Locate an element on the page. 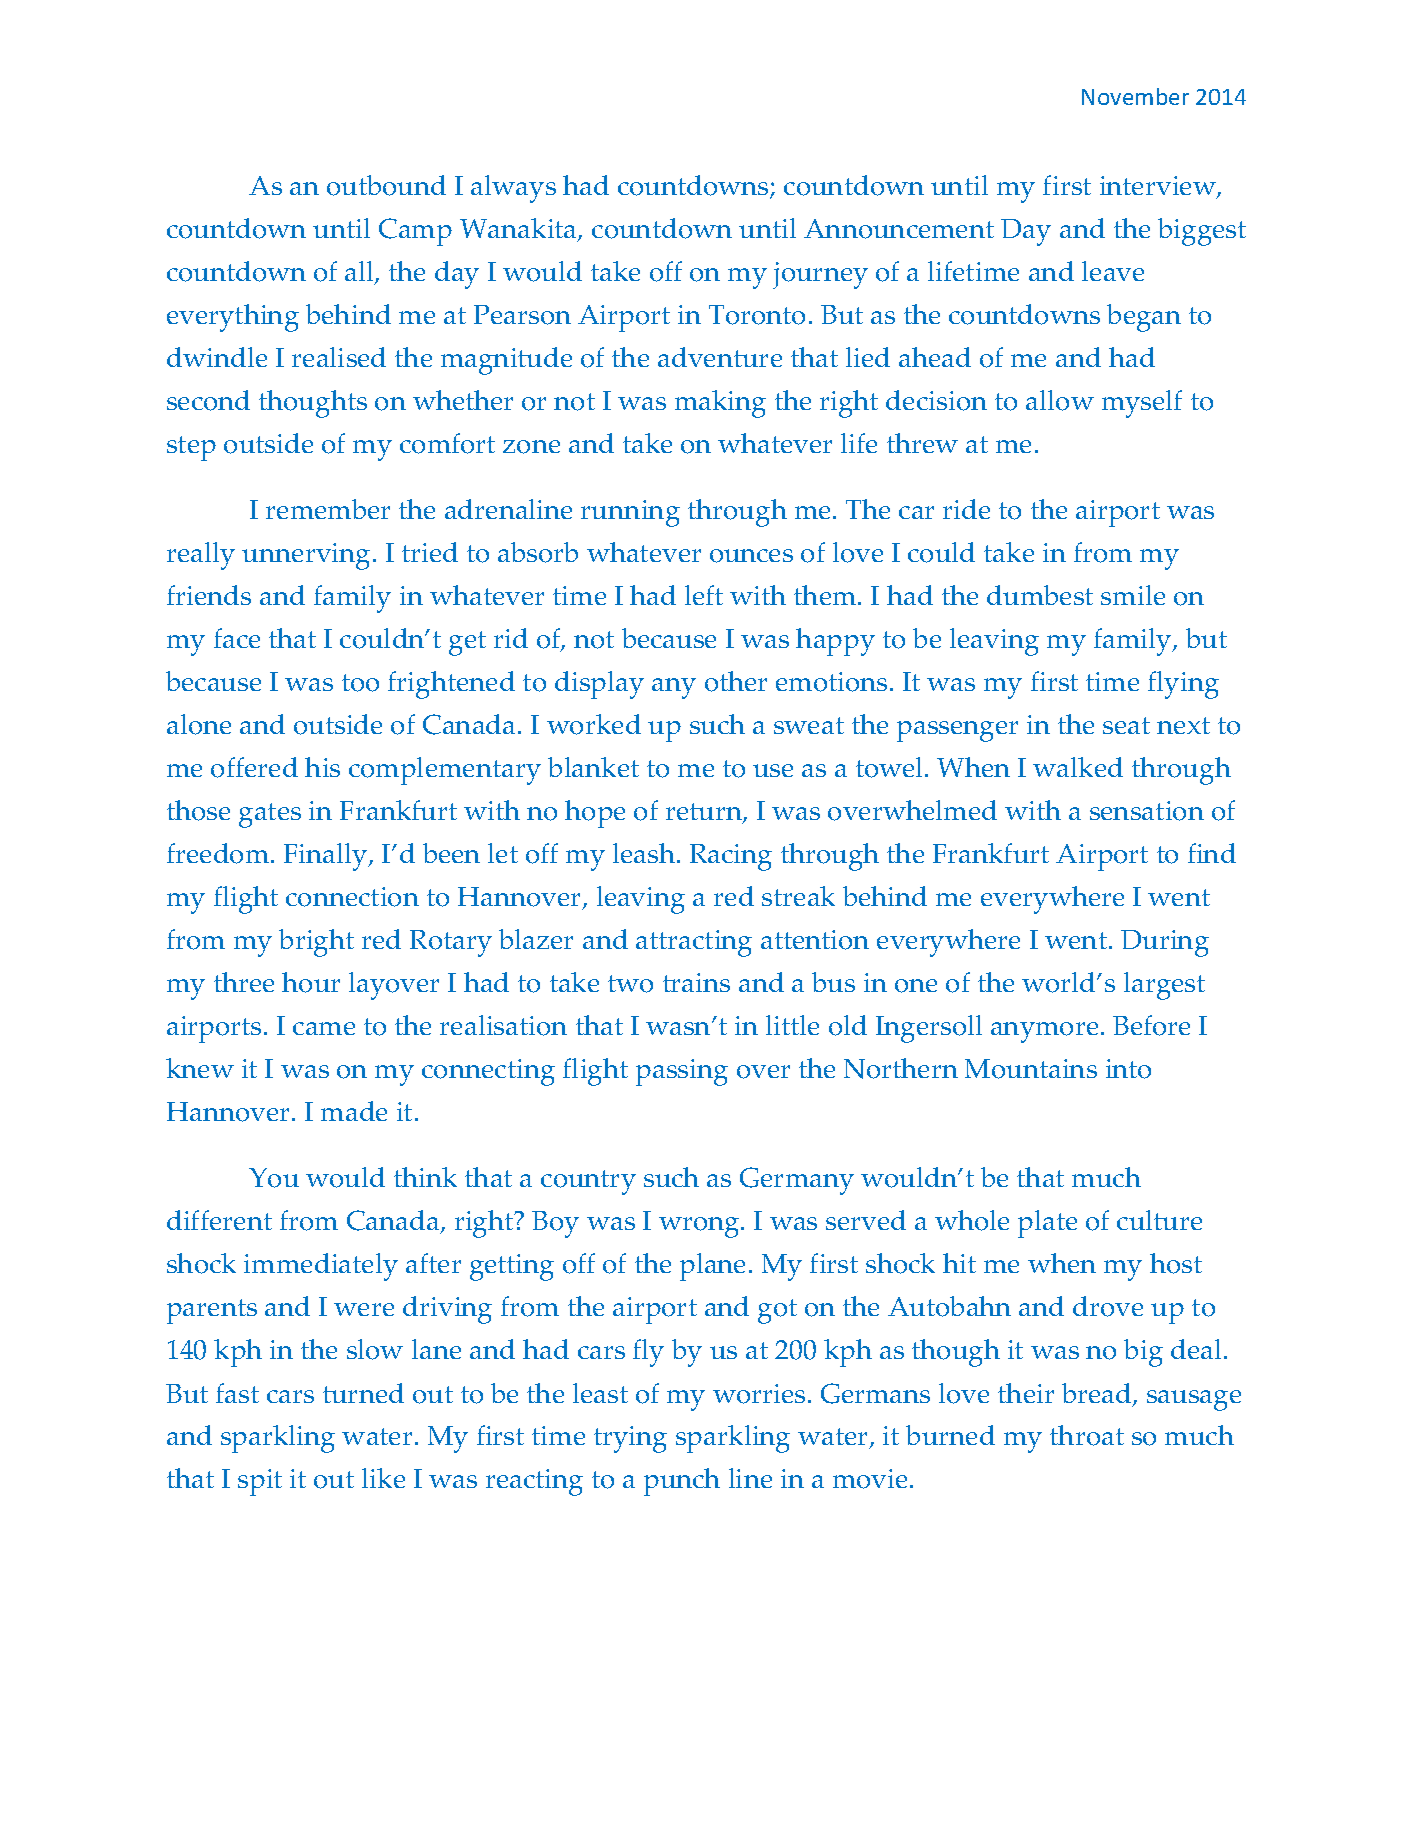 Image resolution: width=1413 pixels, height=1829 pixels. smile is located at coordinates (1133, 595).
